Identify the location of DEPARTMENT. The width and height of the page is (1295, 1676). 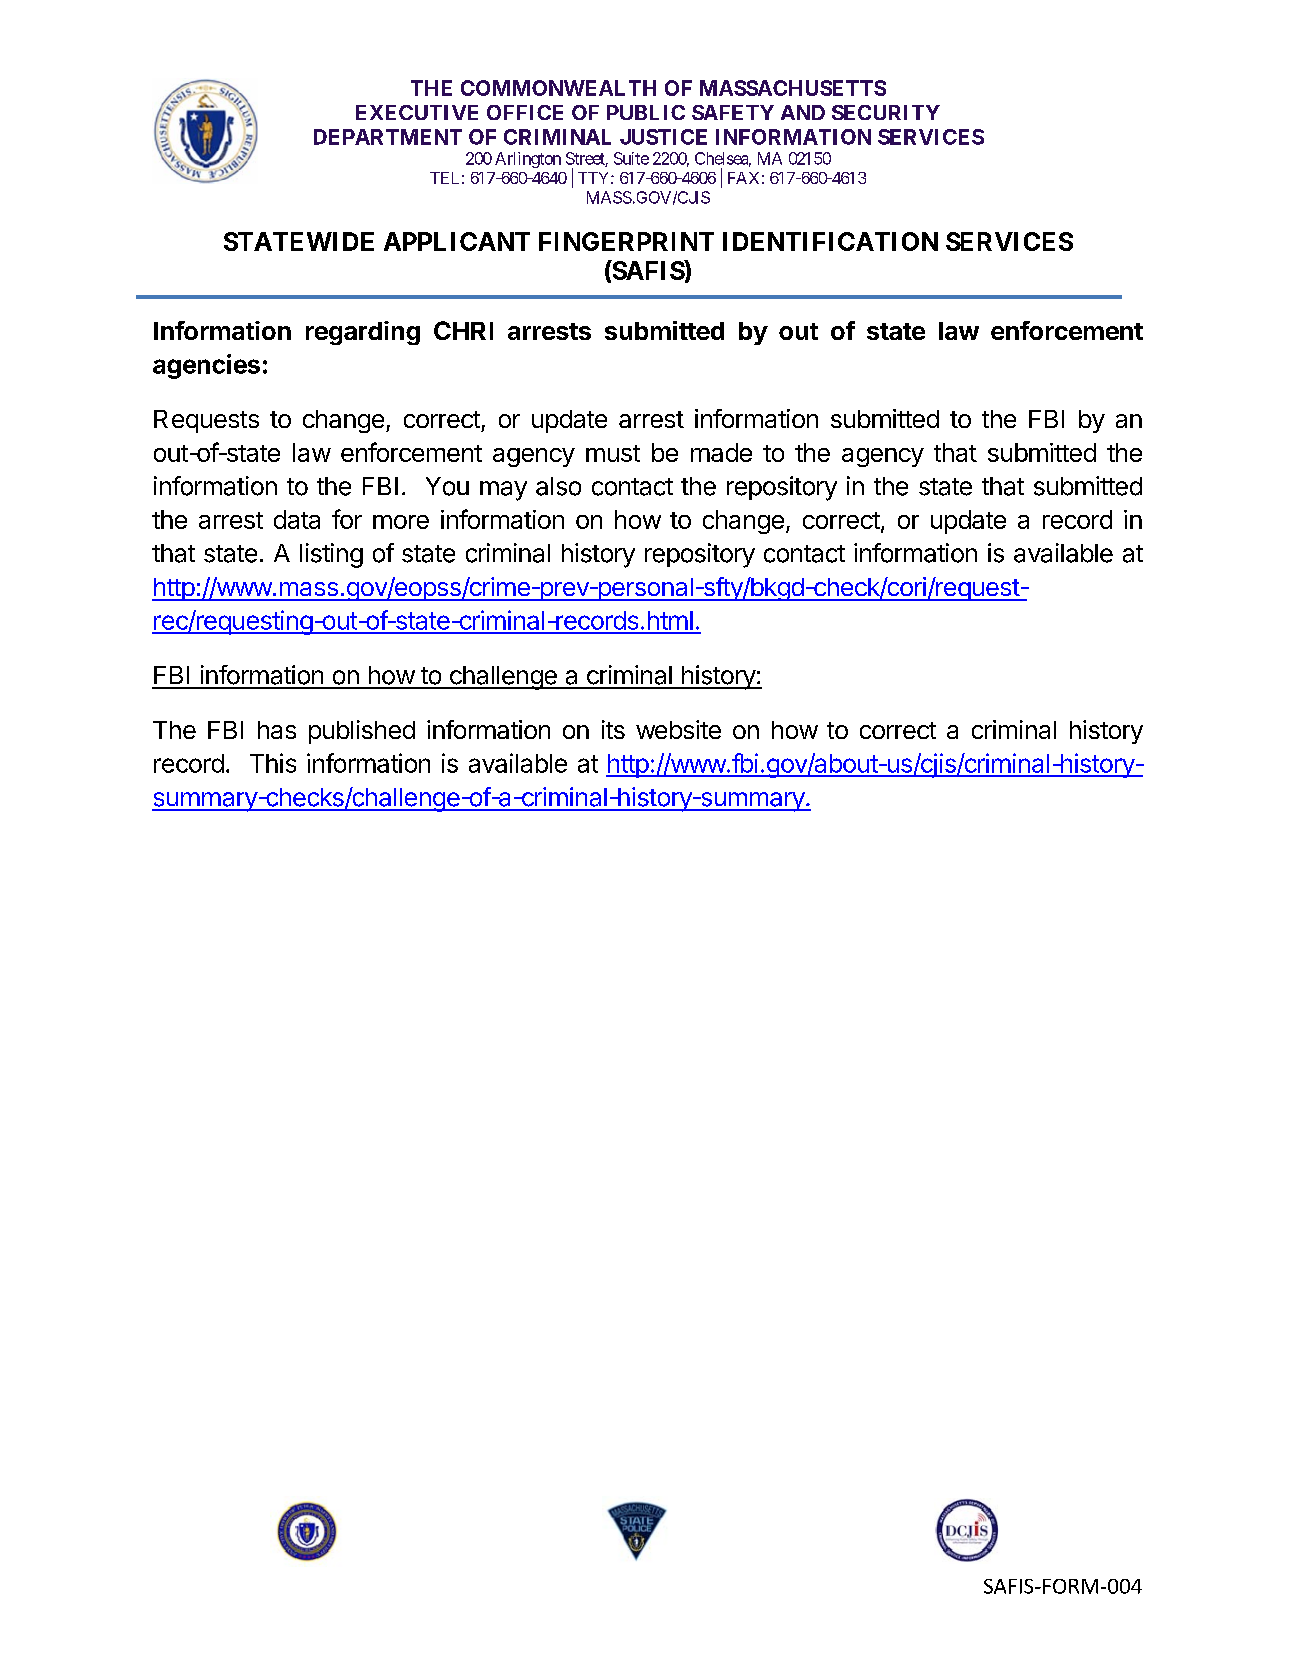
(388, 137).
